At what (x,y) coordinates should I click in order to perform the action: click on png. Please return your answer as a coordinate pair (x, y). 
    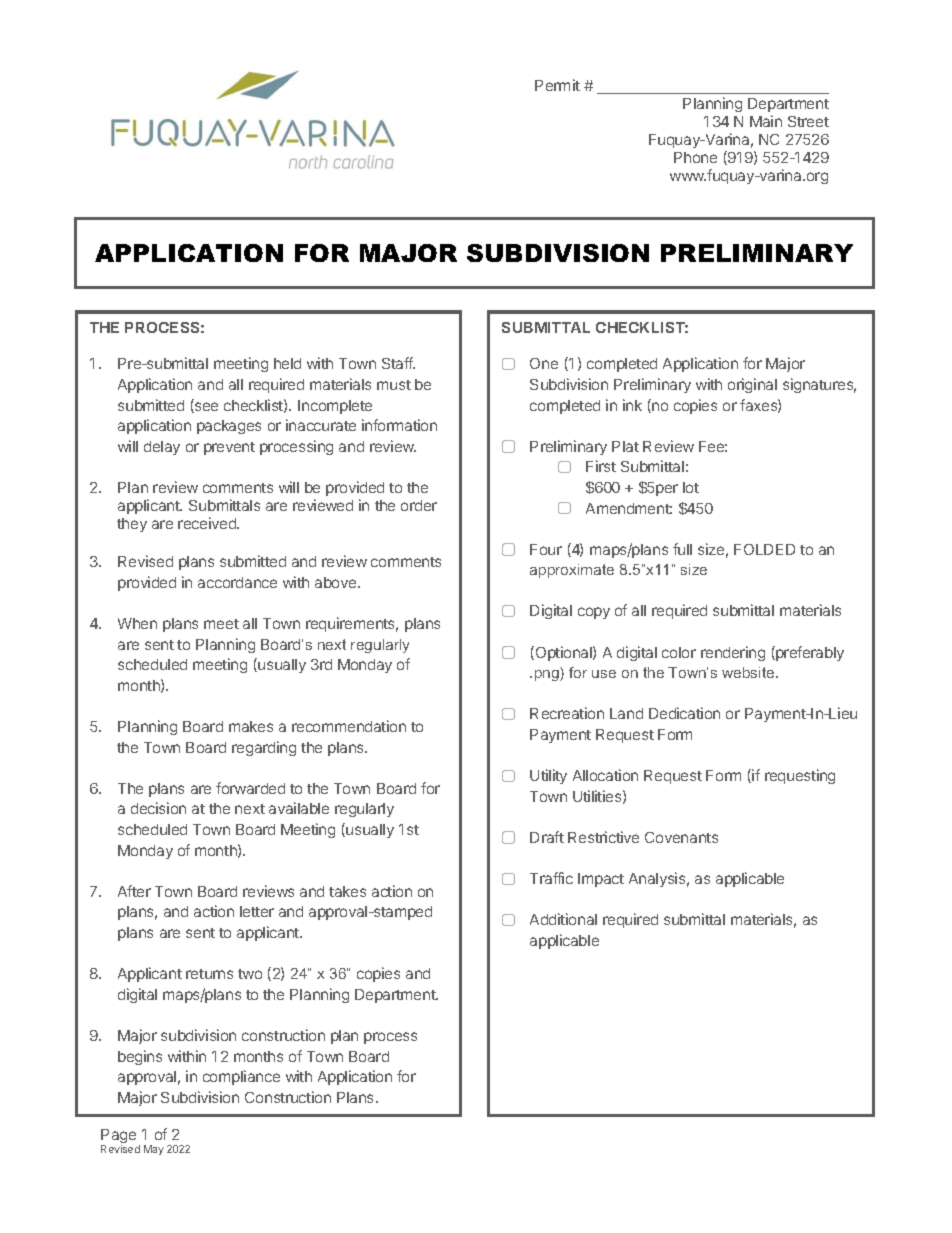
    Looking at the image, I should click on (548, 675).
